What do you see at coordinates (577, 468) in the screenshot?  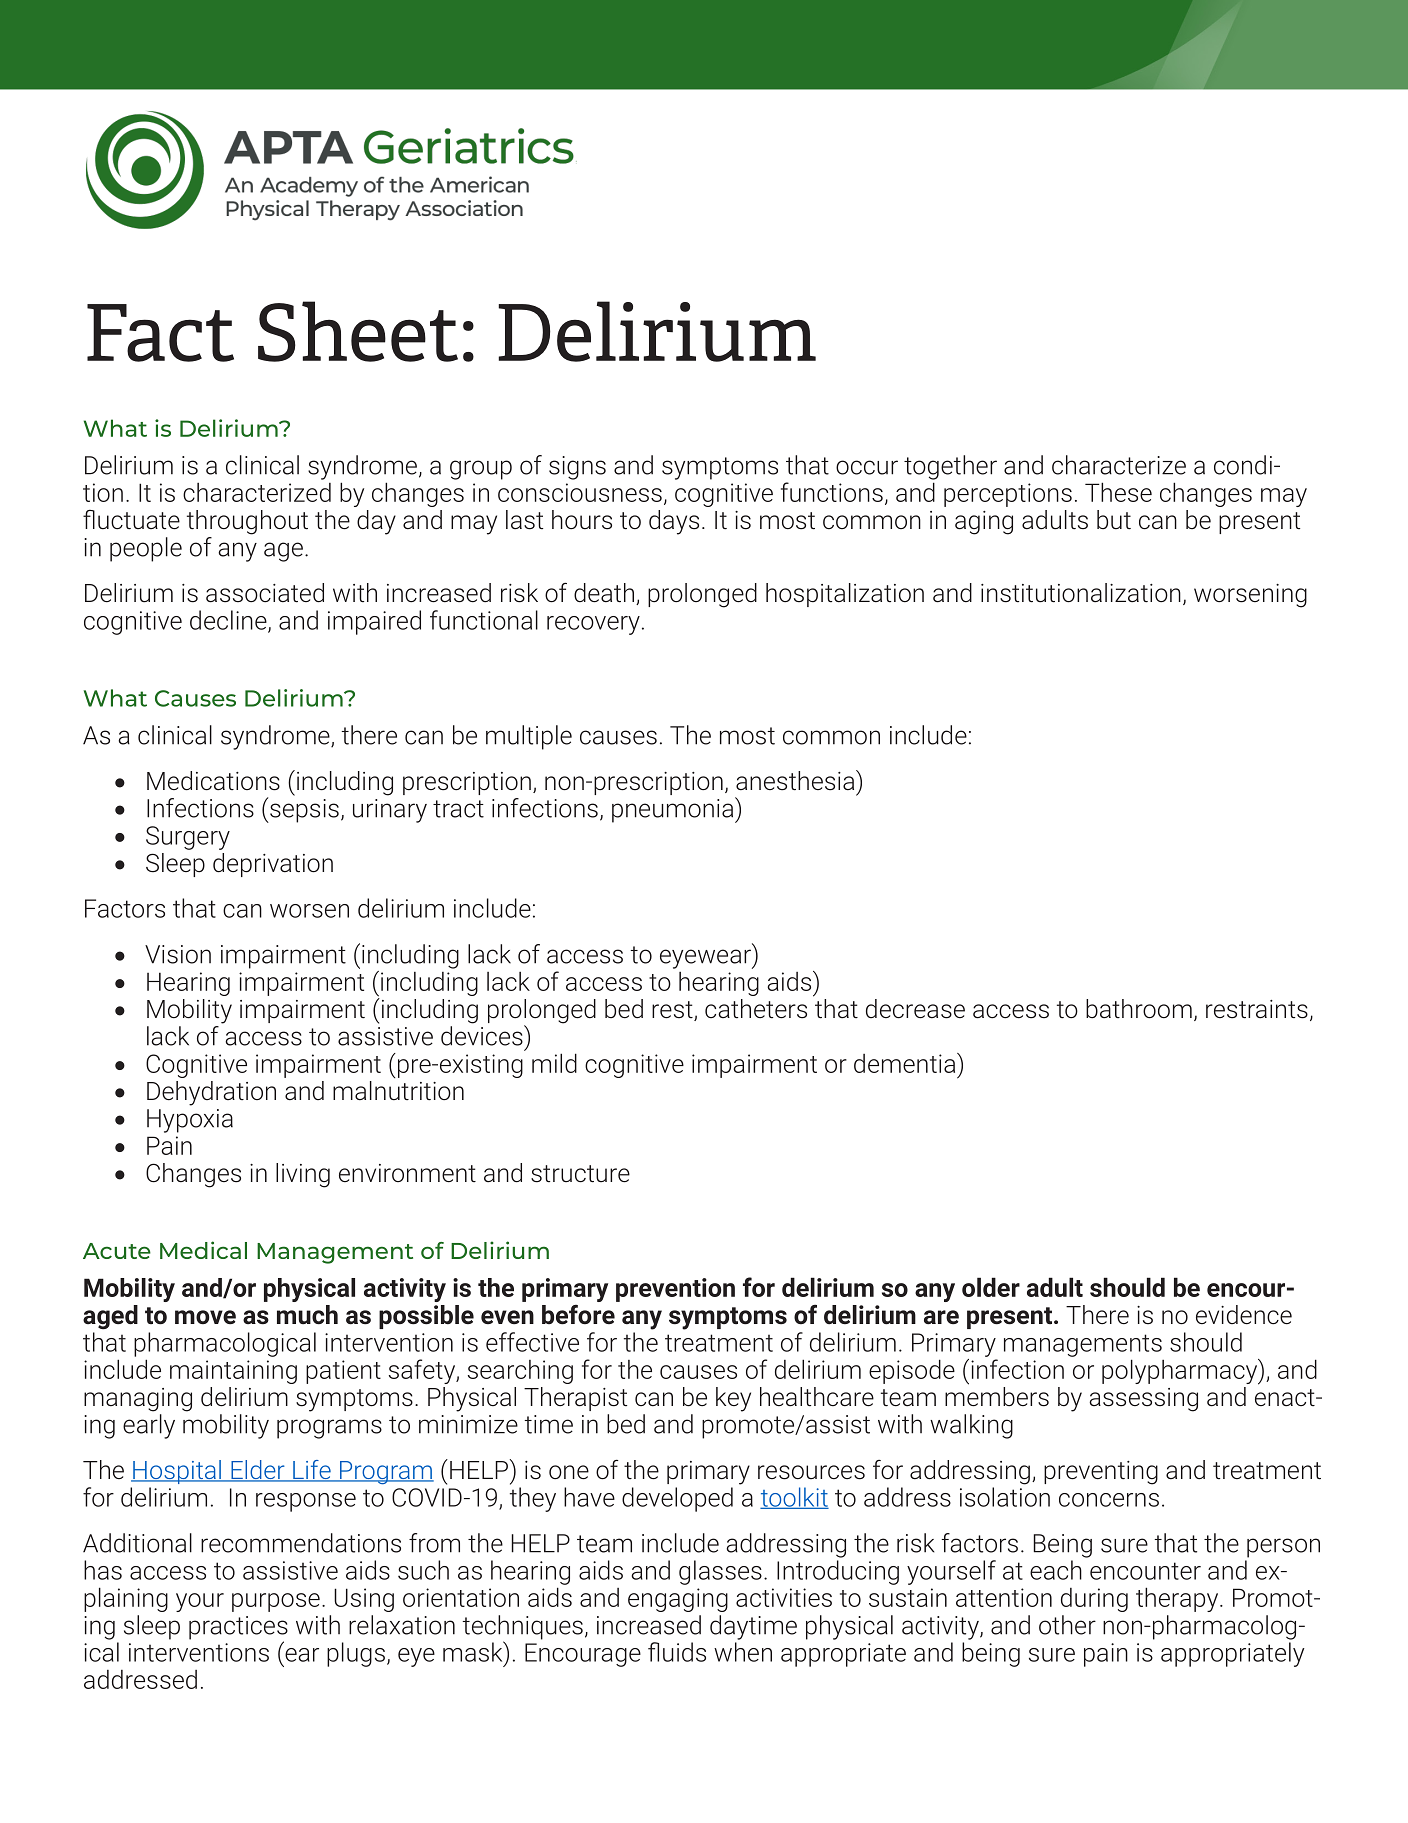 I see `signs` at bounding box center [577, 468].
